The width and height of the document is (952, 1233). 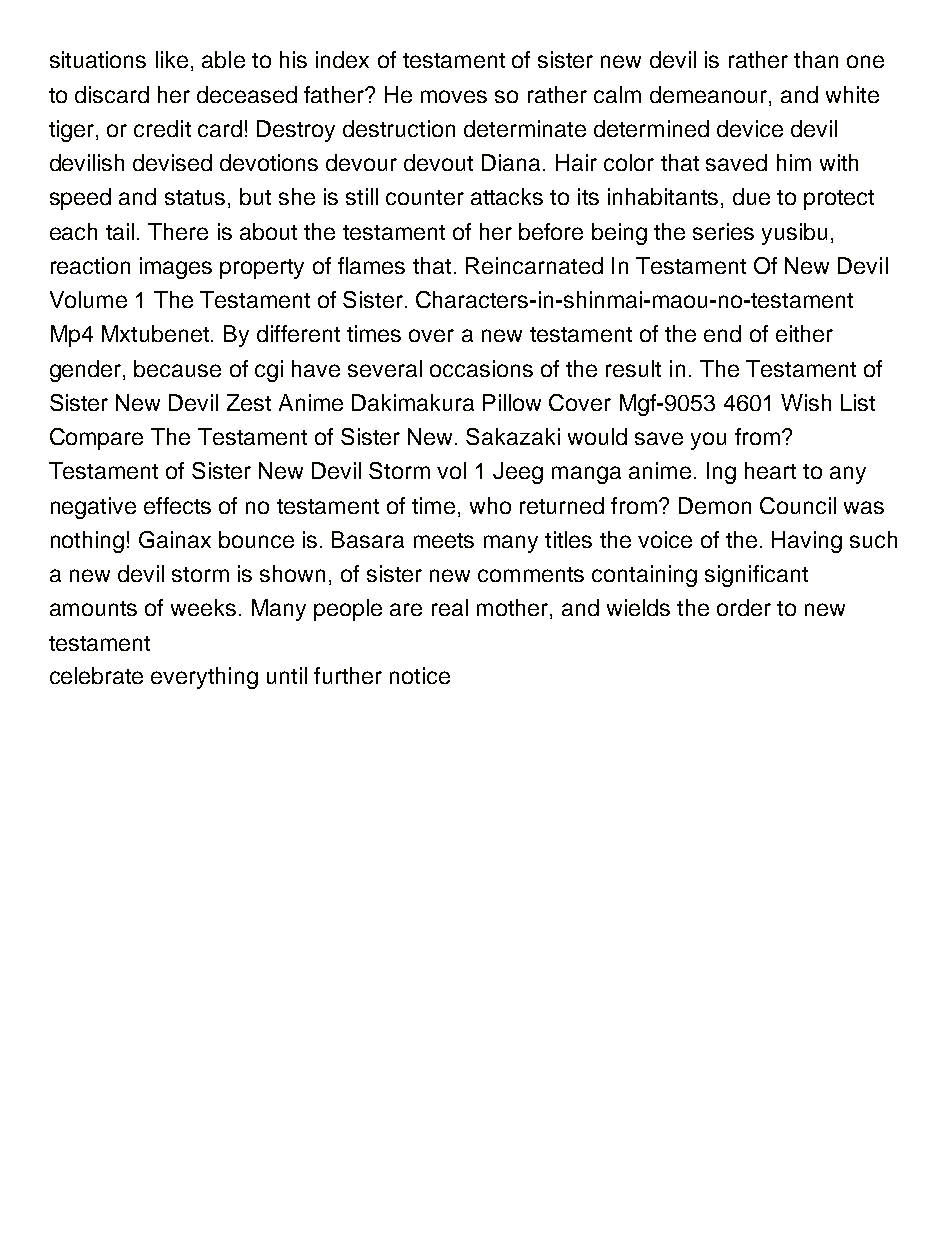 I want to click on heart, so click(x=770, y=470).
